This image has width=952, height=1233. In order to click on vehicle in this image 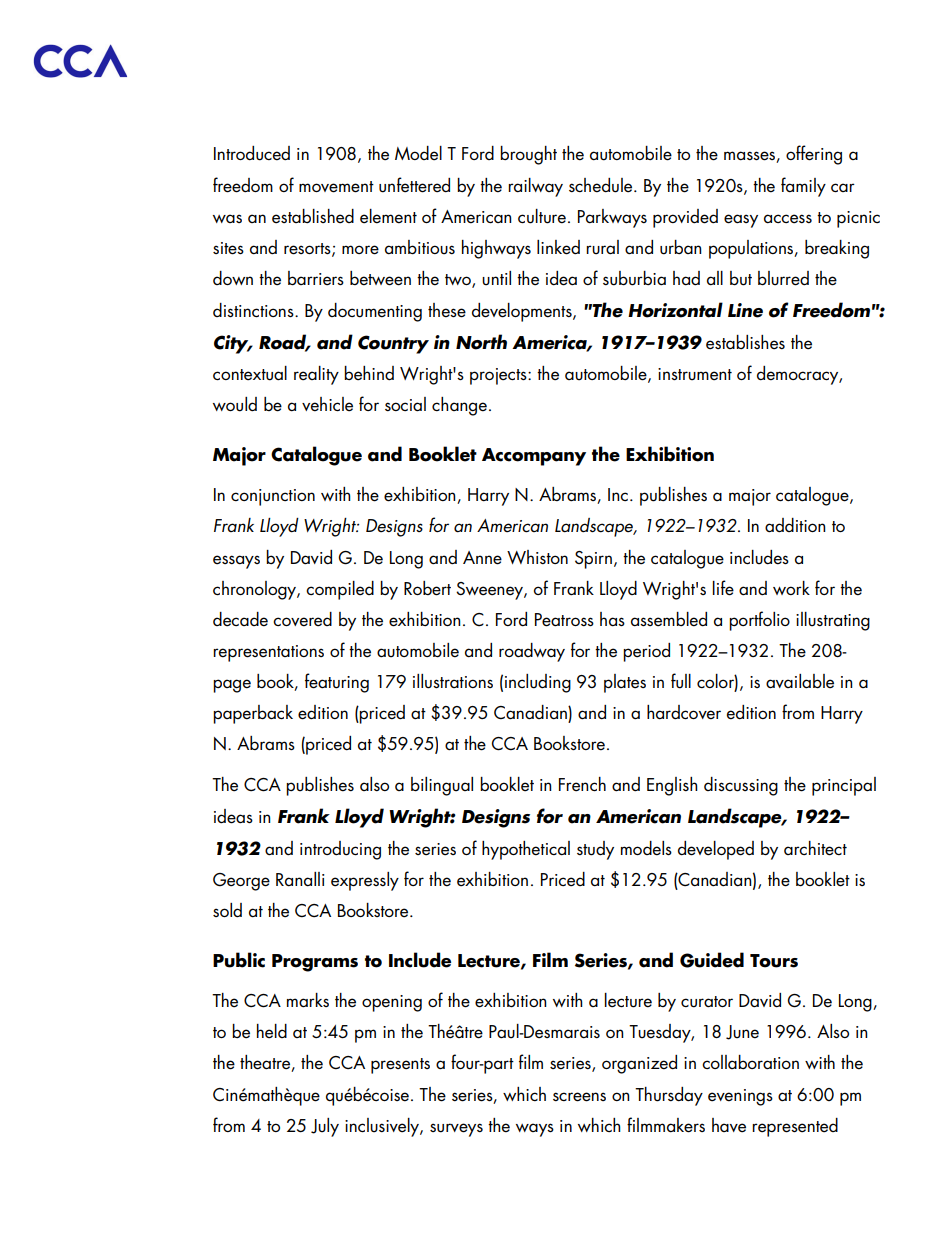, I will do `click(327, 404)`.
